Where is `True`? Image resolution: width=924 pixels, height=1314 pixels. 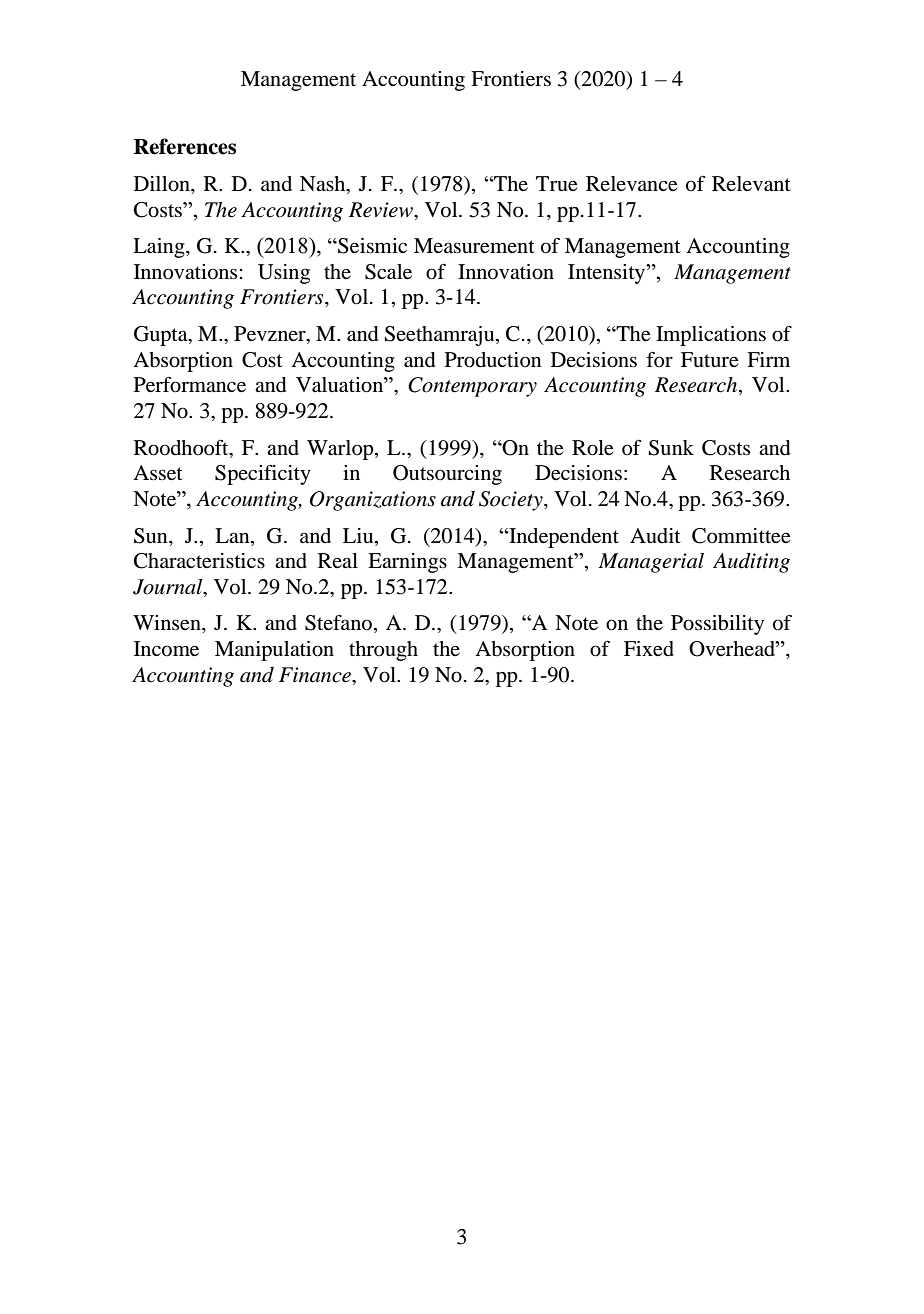 True is located at coordinates (557, 184).
